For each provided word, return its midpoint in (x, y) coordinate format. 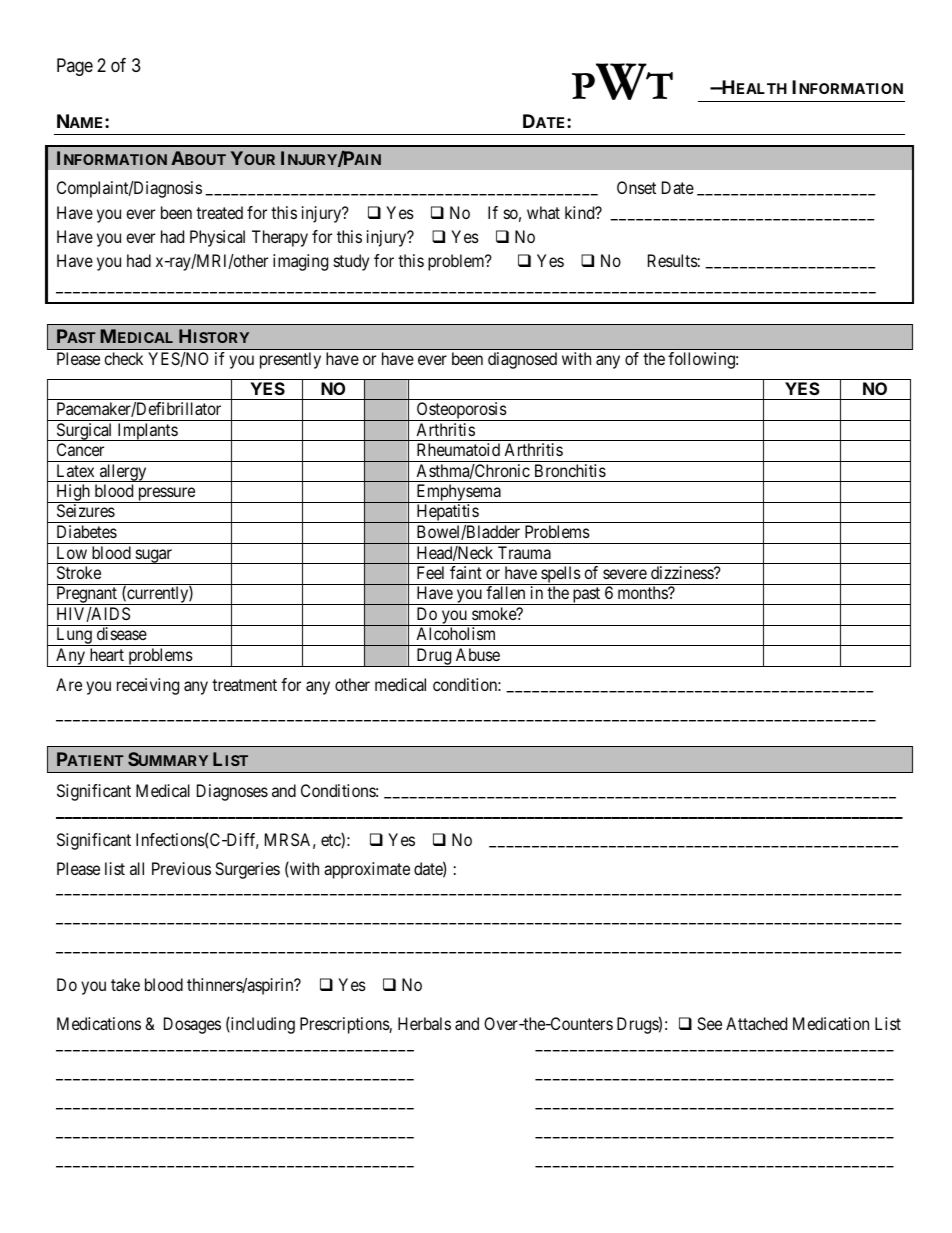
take (125, 984)
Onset (636, 187)
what (543, 212)
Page (75, 67)
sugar (153, 556)
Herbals (424, 1023)
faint (466, 572)
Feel (430, 572)
